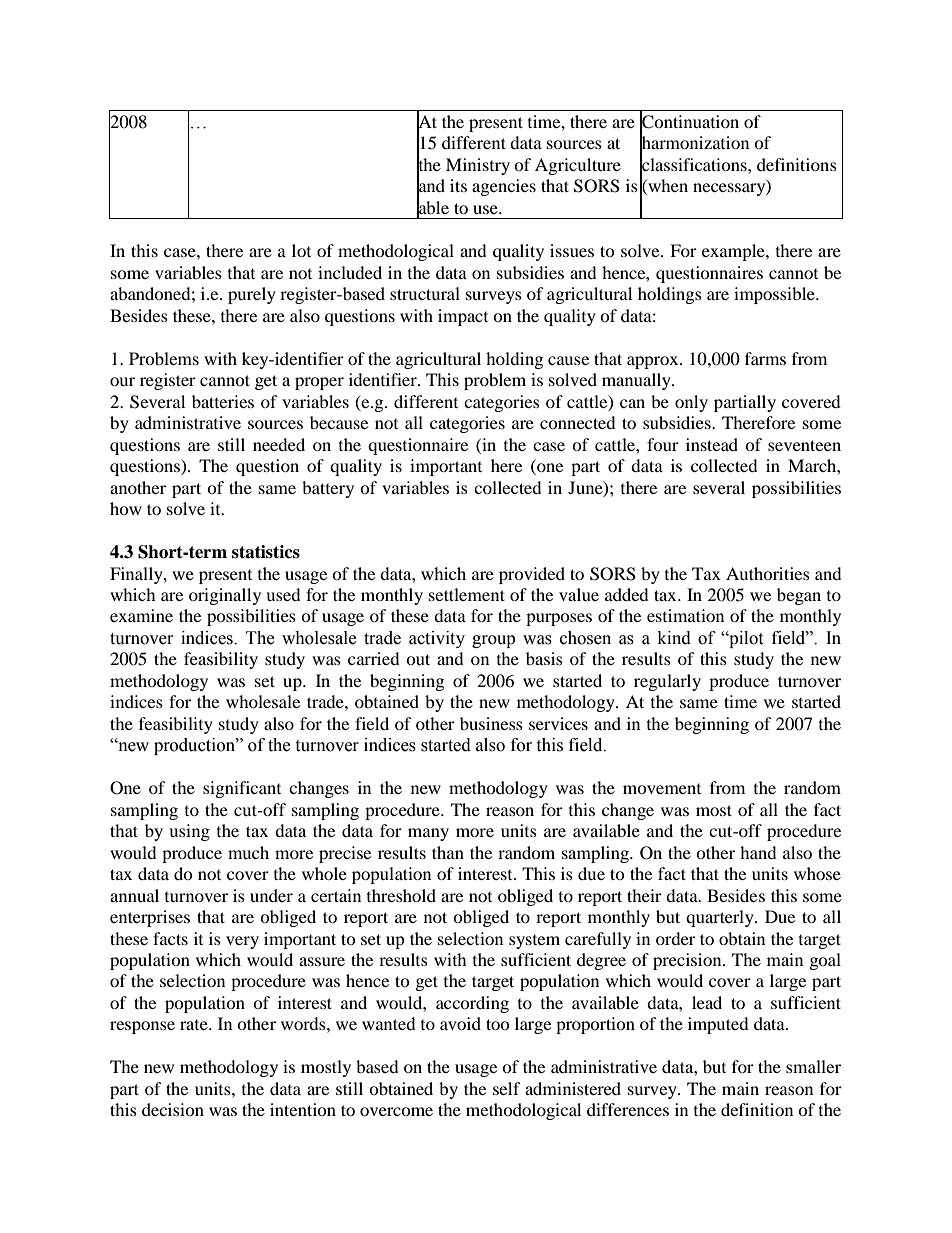  What do you see at coordinates (507, 1088) in the image?
I see `self` at bounding box center [507, 1088].
